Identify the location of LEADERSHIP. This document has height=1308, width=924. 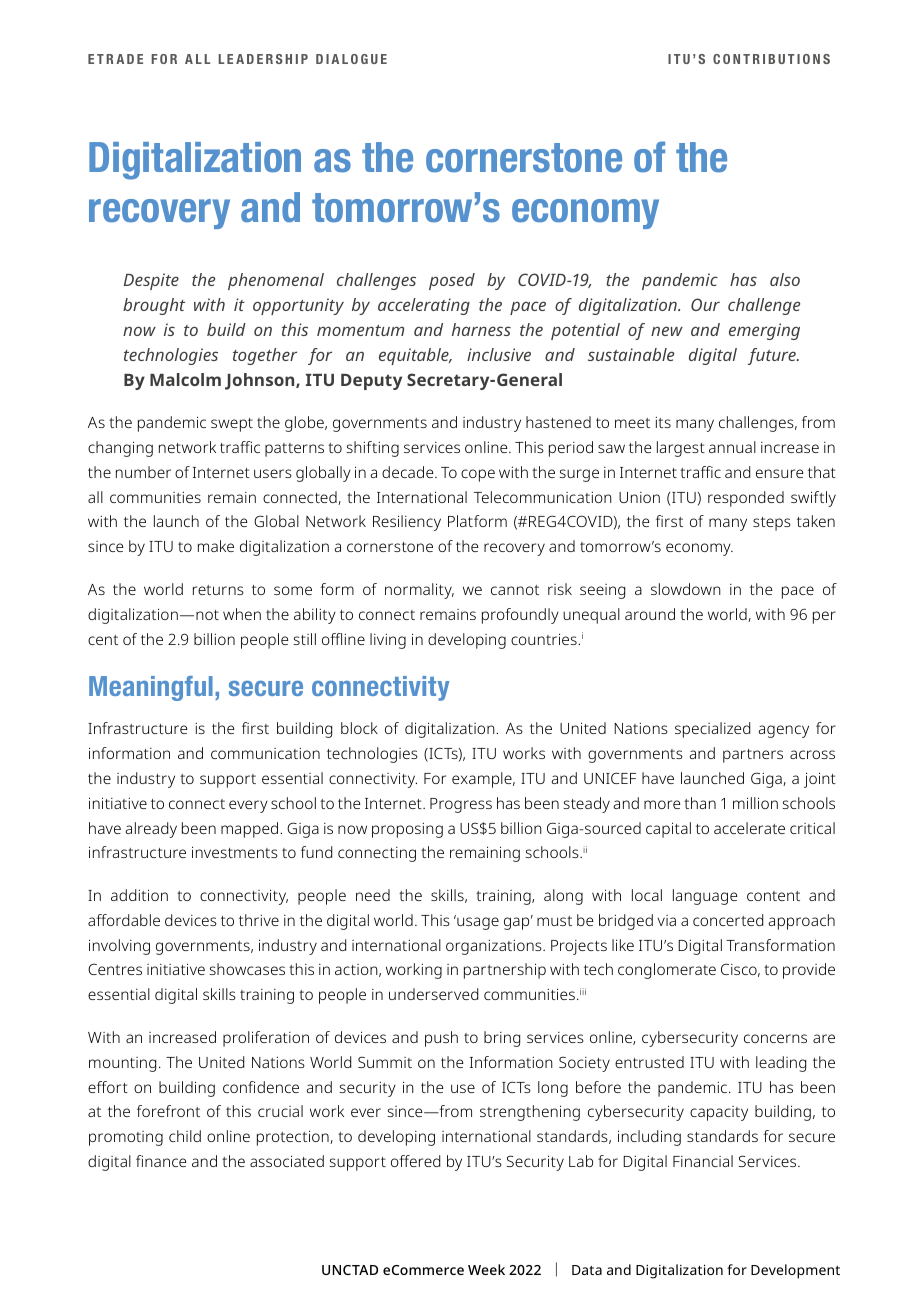
(263, 59).
